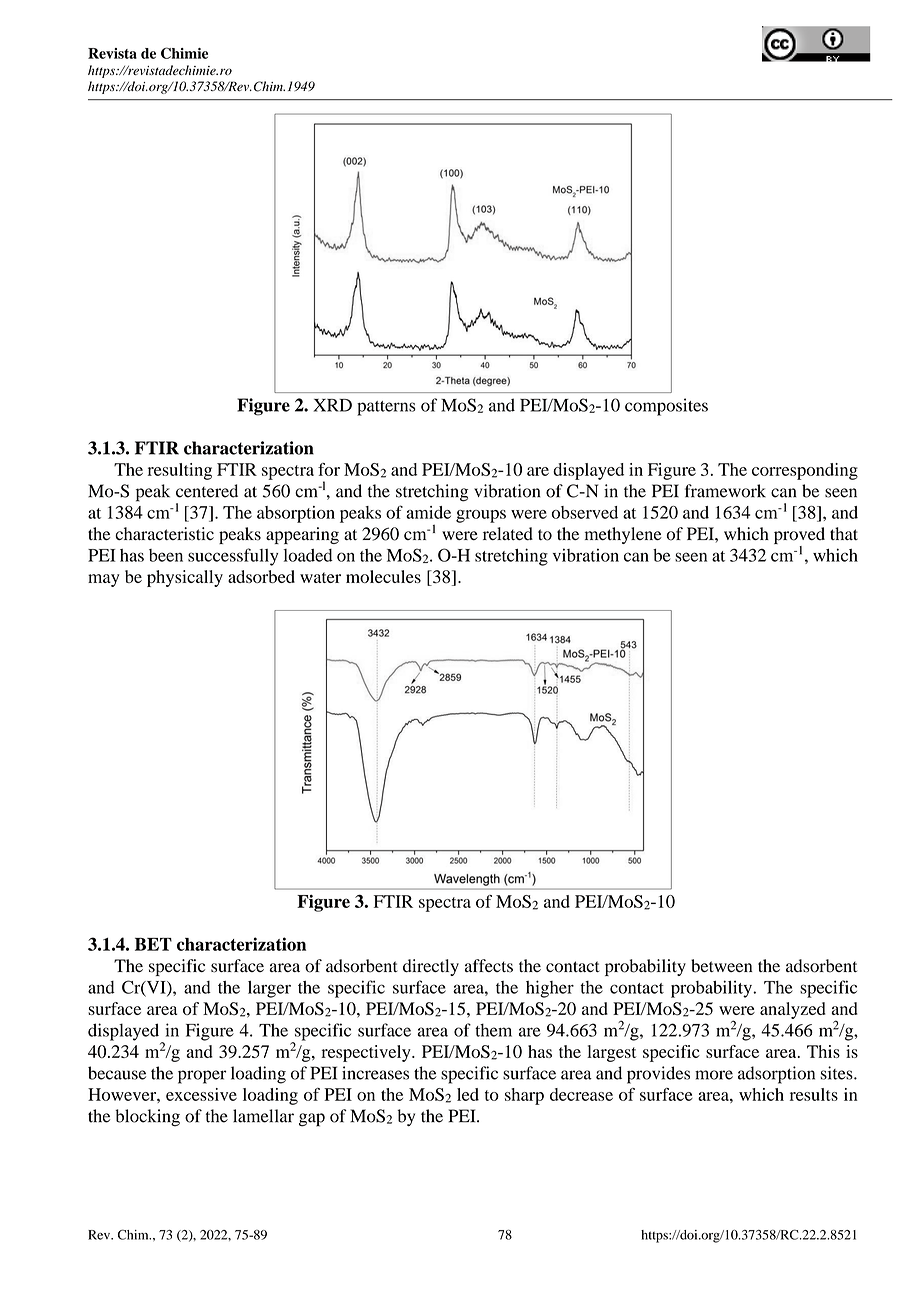 The height and width of the screenshot is (1308, 924). What do you see at coordinates (180, 471) in the screenshot?
I see `resulting` at bounding box center [180, 471].
